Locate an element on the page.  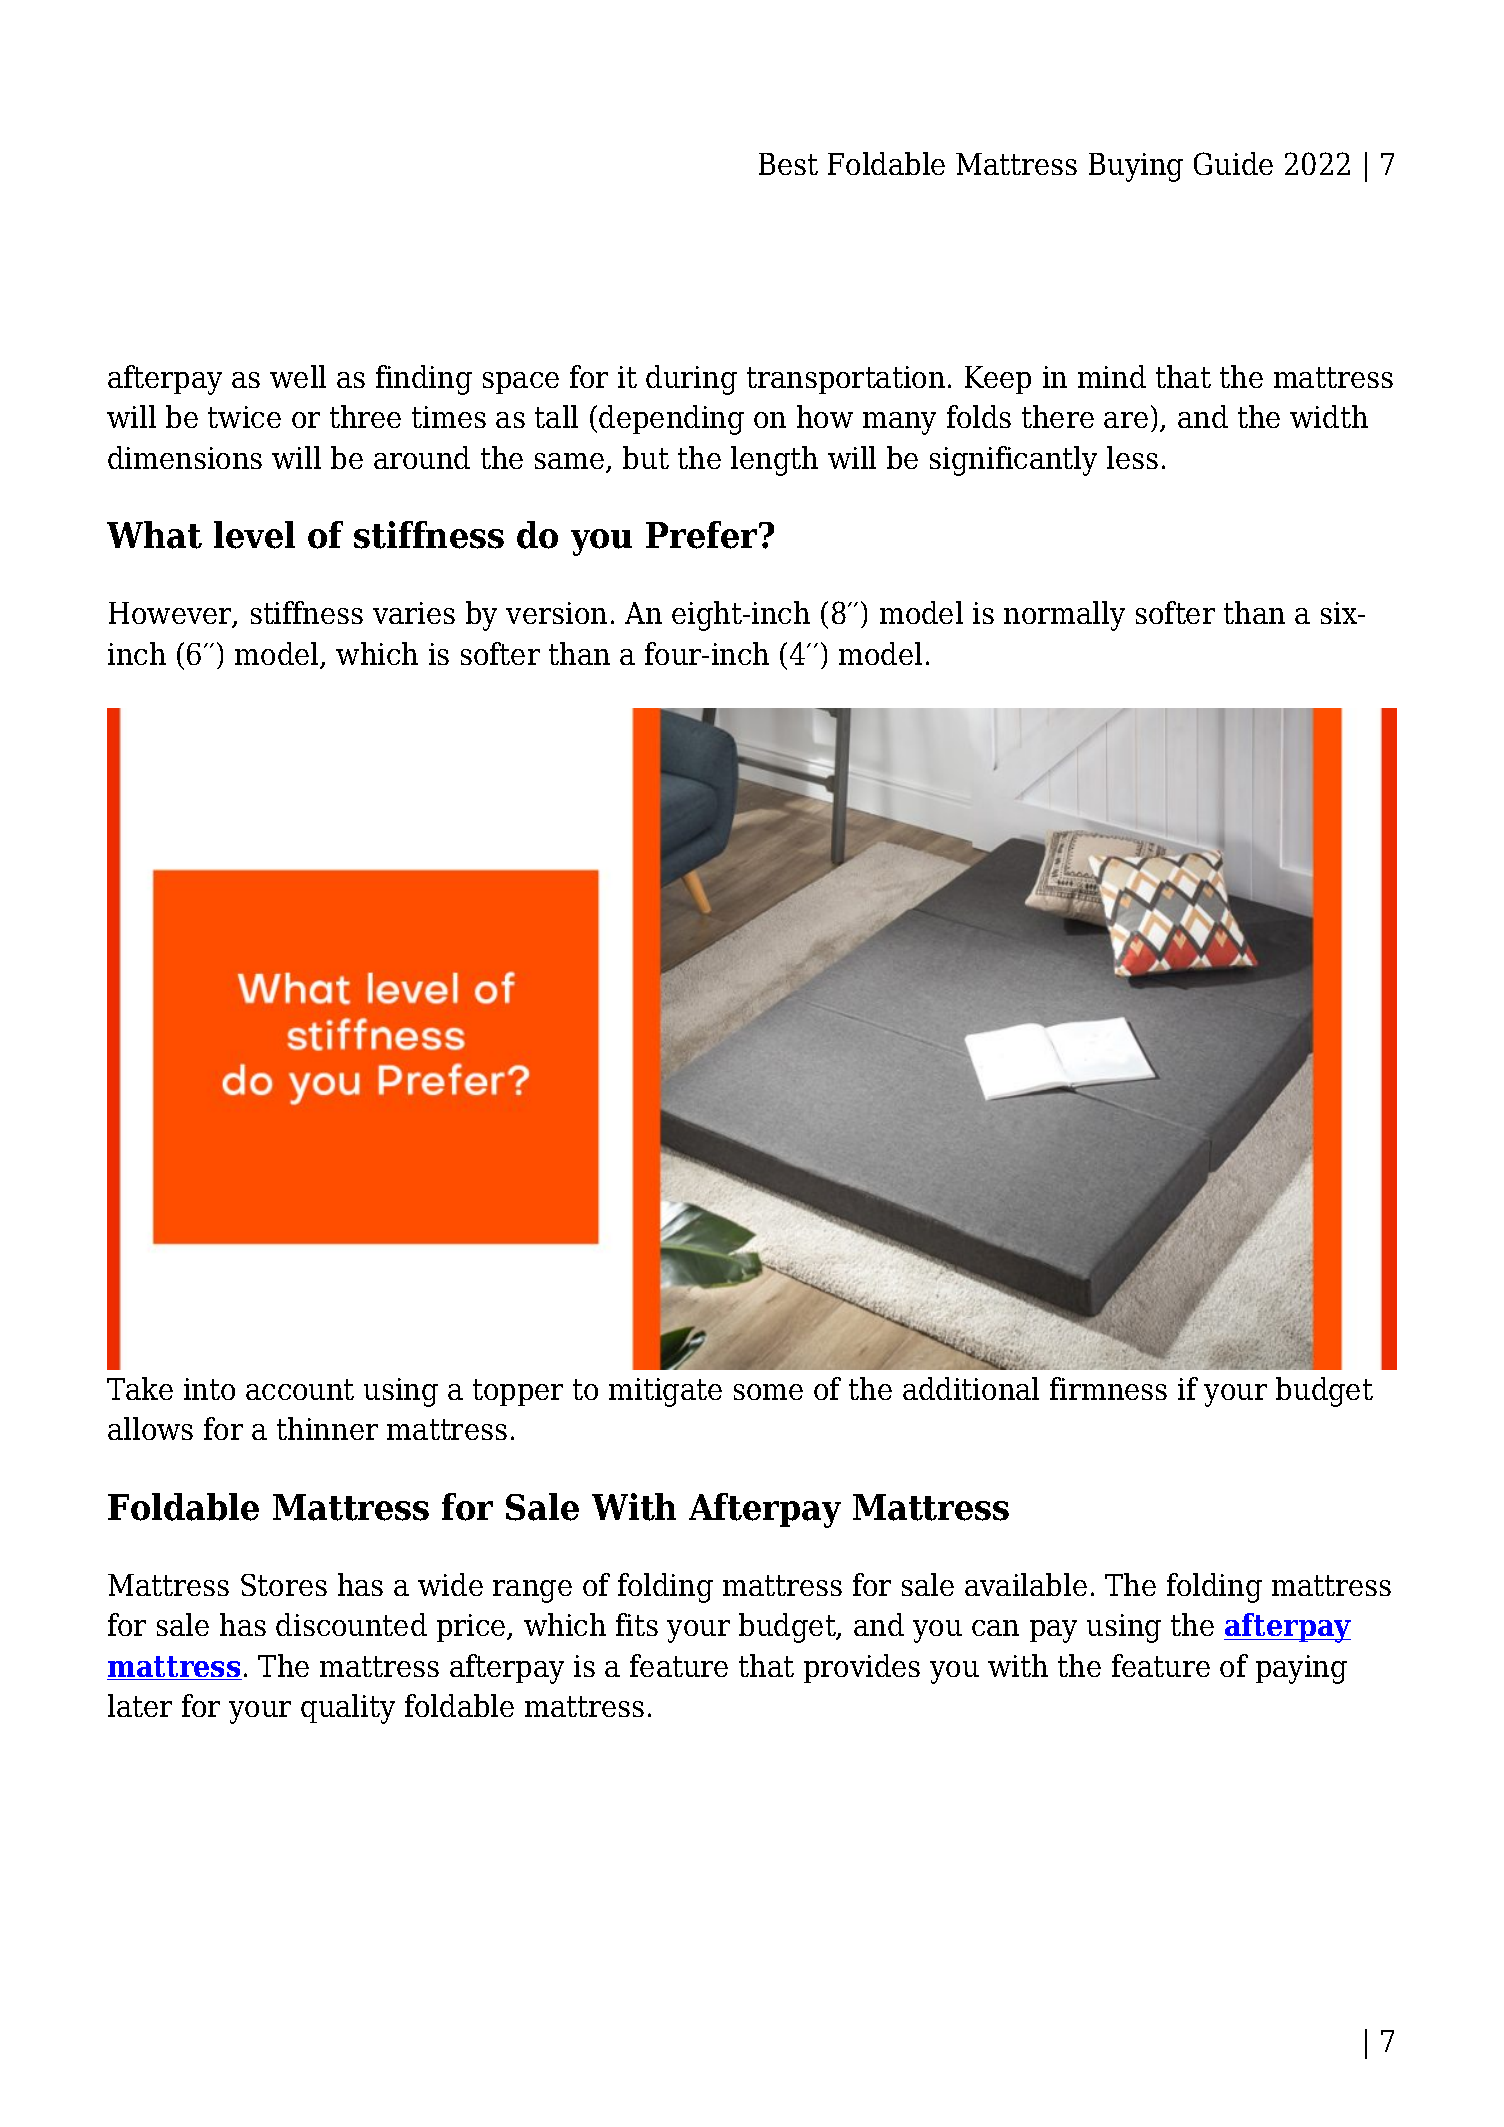
discounted is located at coordinates (351, 1624).
